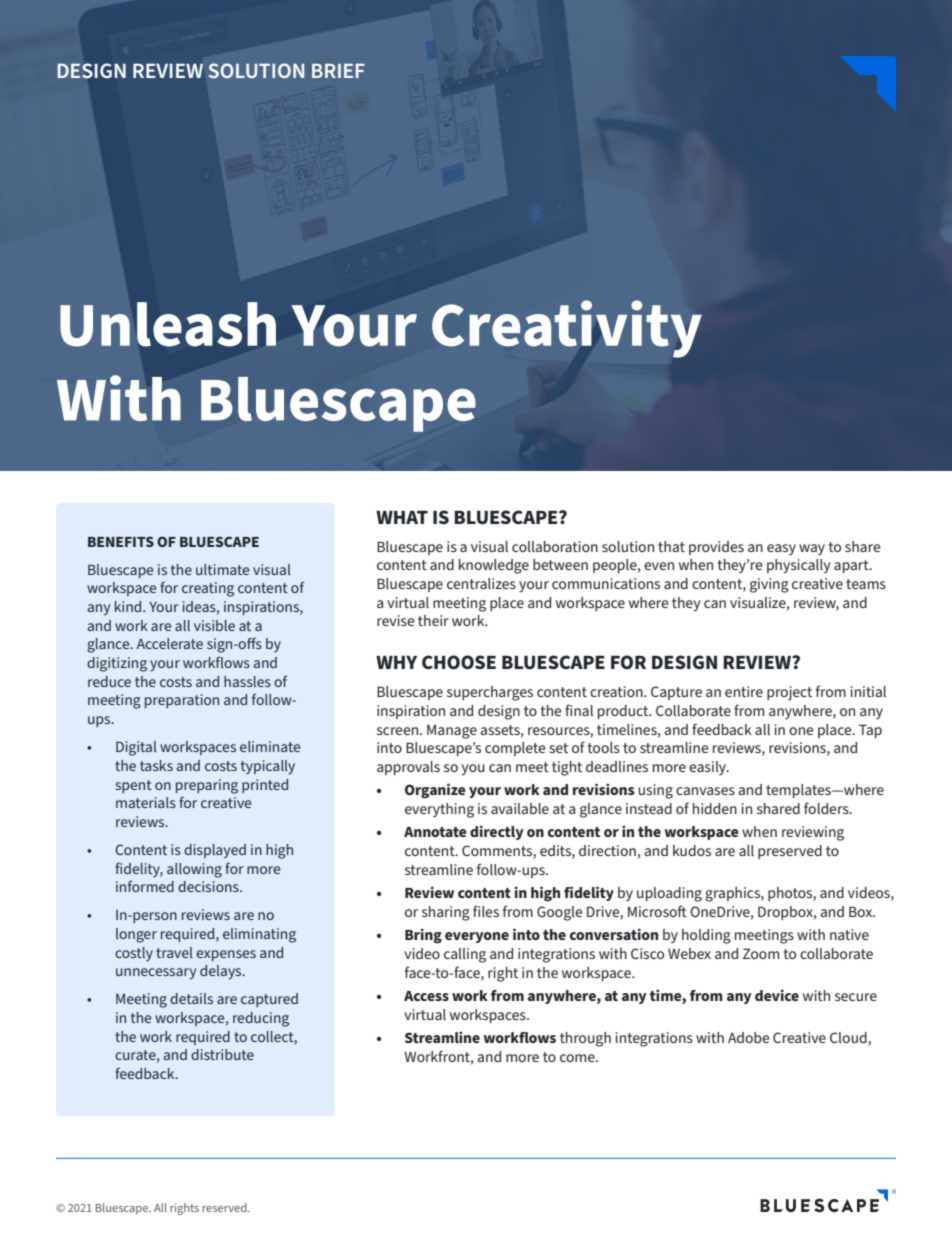 The width and height of the image is (952, 1233). I want to click on way, so click(812, 549).
